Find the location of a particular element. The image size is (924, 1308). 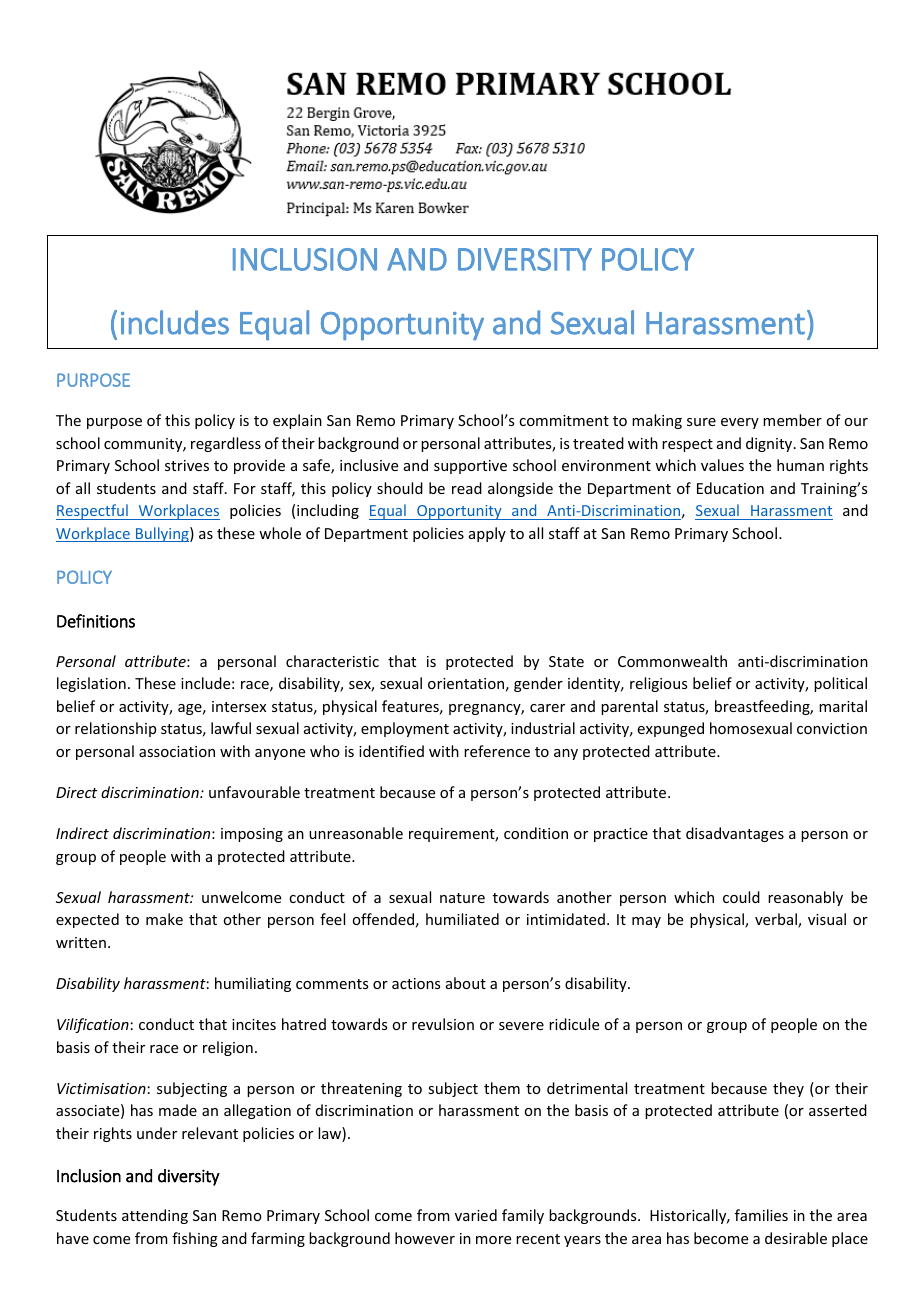

strives is located at coordinates (187, 465).
